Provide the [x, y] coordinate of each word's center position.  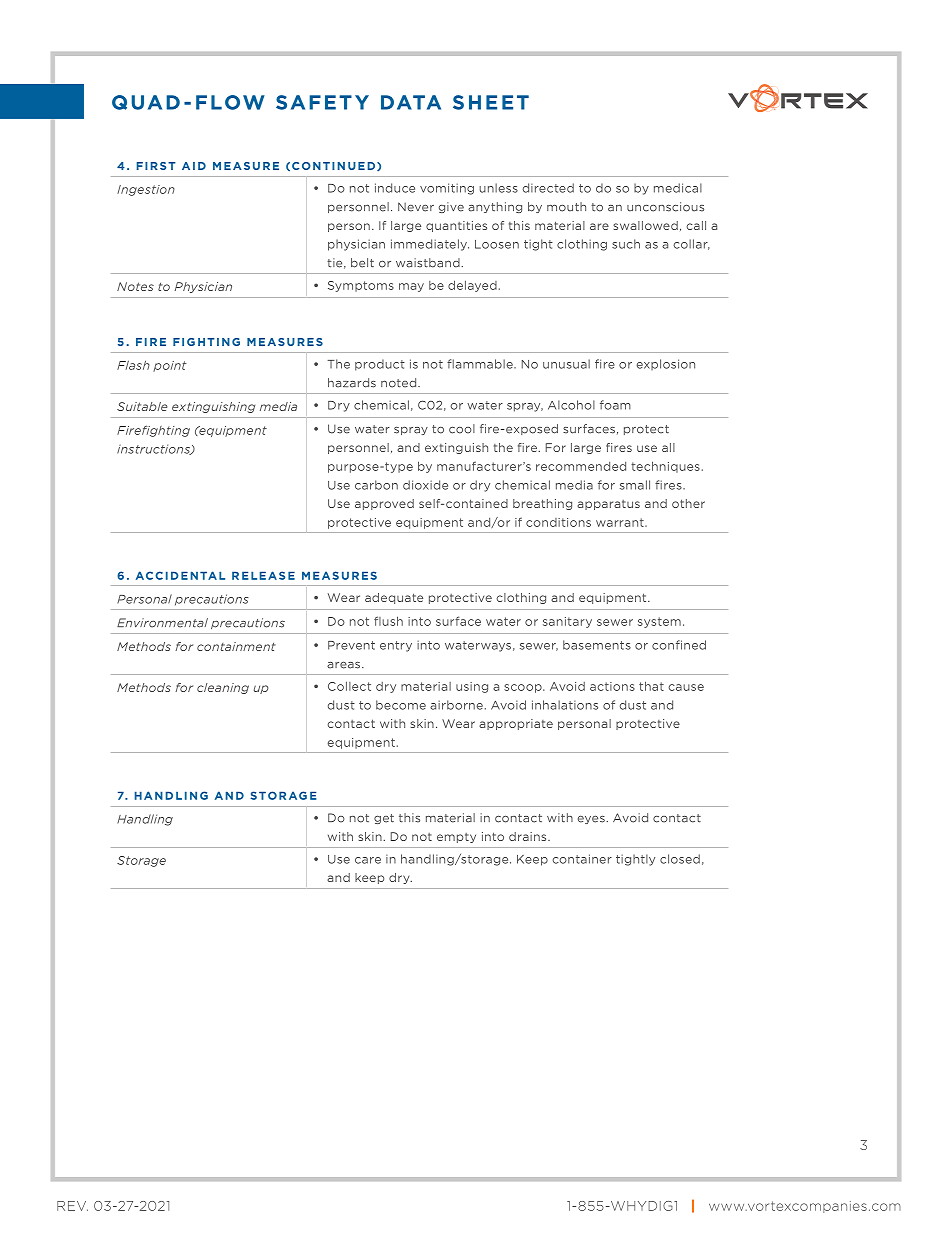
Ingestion [146, 190]
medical [678, 188]
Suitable [142, 406]
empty [456, 838]
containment [236, 646]
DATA [411, 102]
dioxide [425, 485]
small [635, 485]
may [411, 287]
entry [396, 646]
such [626, 244]
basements [597, 645]
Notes [135, 286]
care [368, 860]
